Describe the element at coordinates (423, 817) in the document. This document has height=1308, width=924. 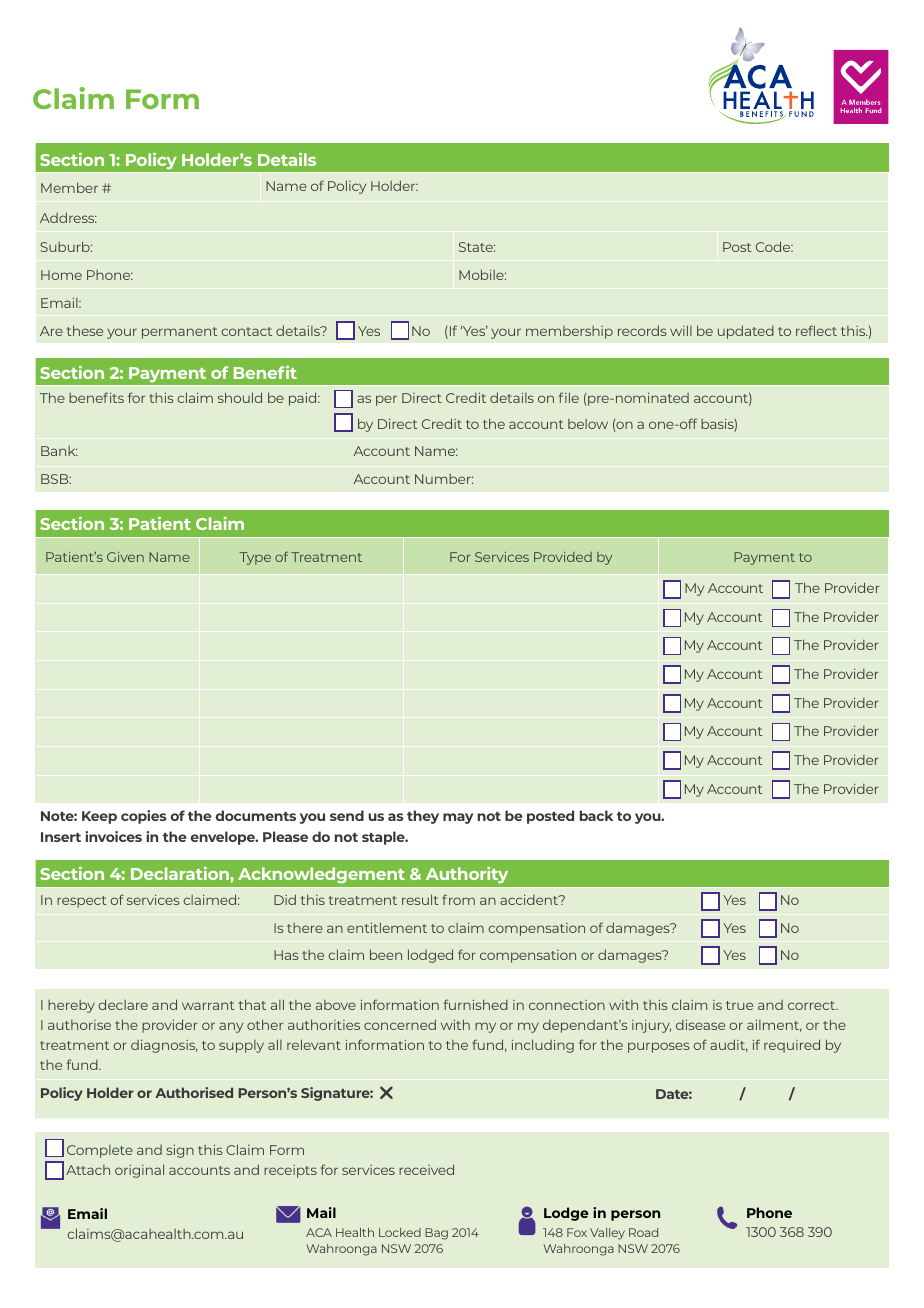
I see `they` at that location.
